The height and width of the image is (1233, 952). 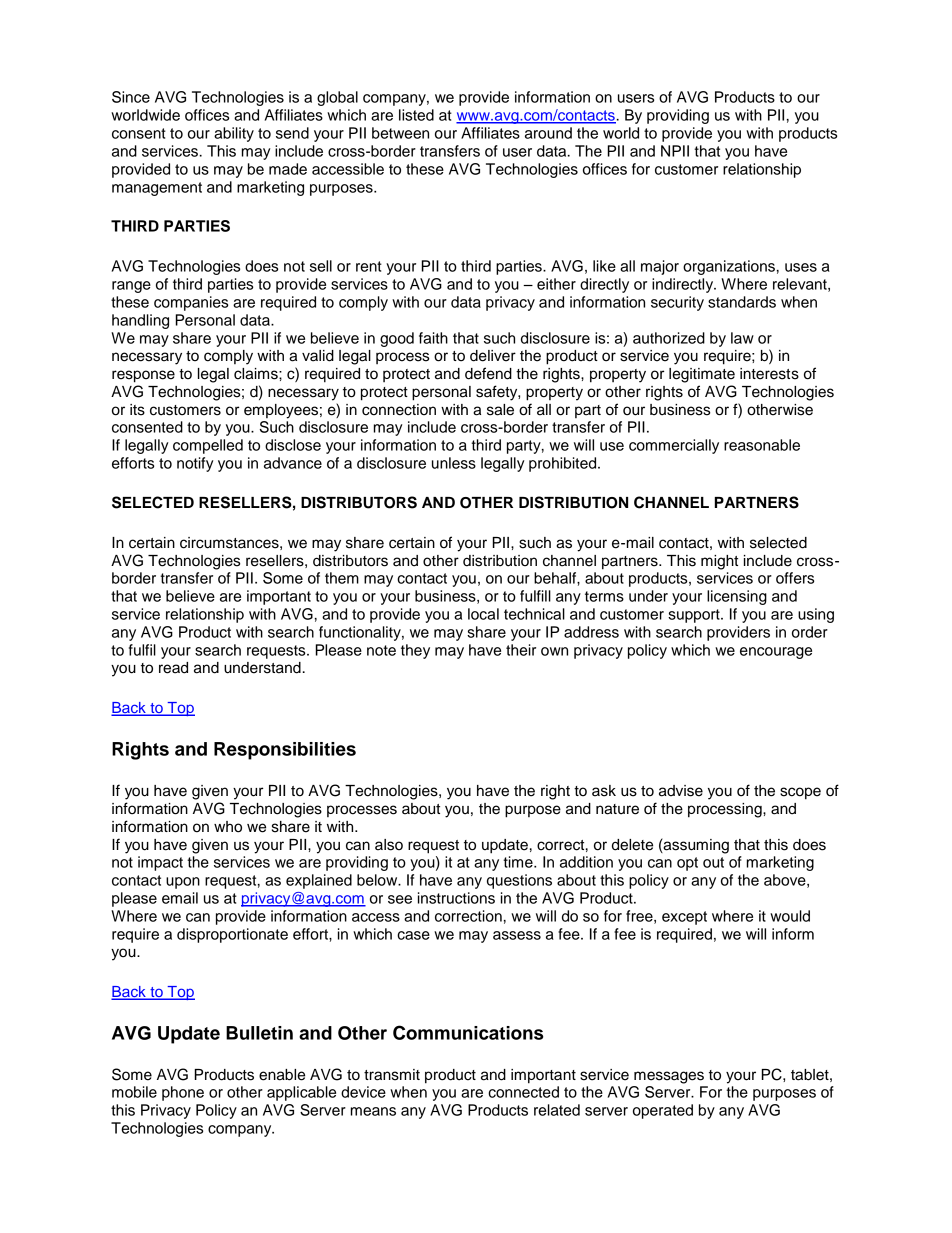 What do you see at coordinates (183, 1093) in the image?
I see `phone` at bounding box center [183, 1093].
